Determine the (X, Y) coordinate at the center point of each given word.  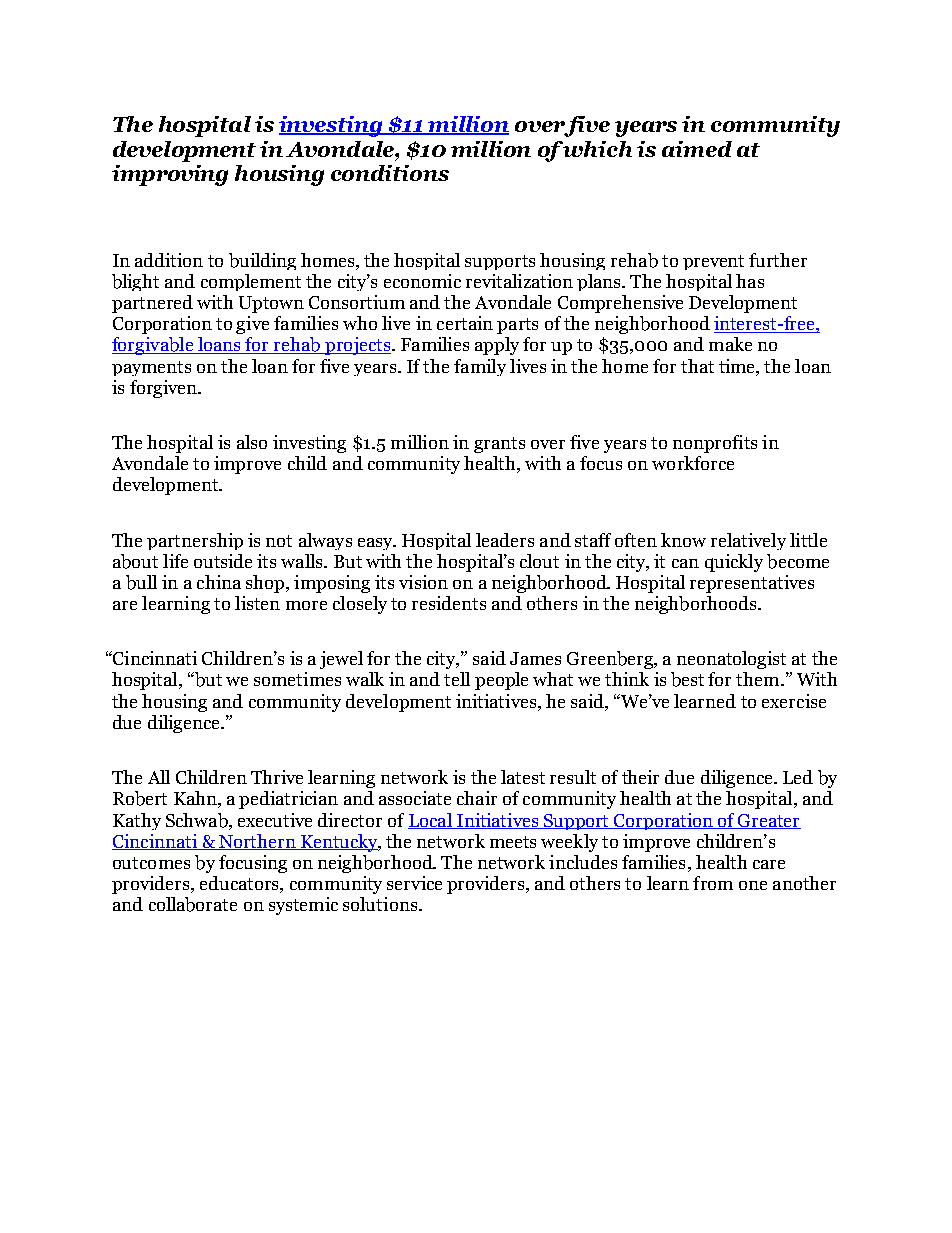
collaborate (193, 904)
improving (170, 175)
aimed (697, 149)
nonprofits (715, 444)
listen (257, 603)
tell (457, 679)
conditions (390, 173)
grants (499, 445)
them (759, 679)
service (414, 883)
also (252, 442)
